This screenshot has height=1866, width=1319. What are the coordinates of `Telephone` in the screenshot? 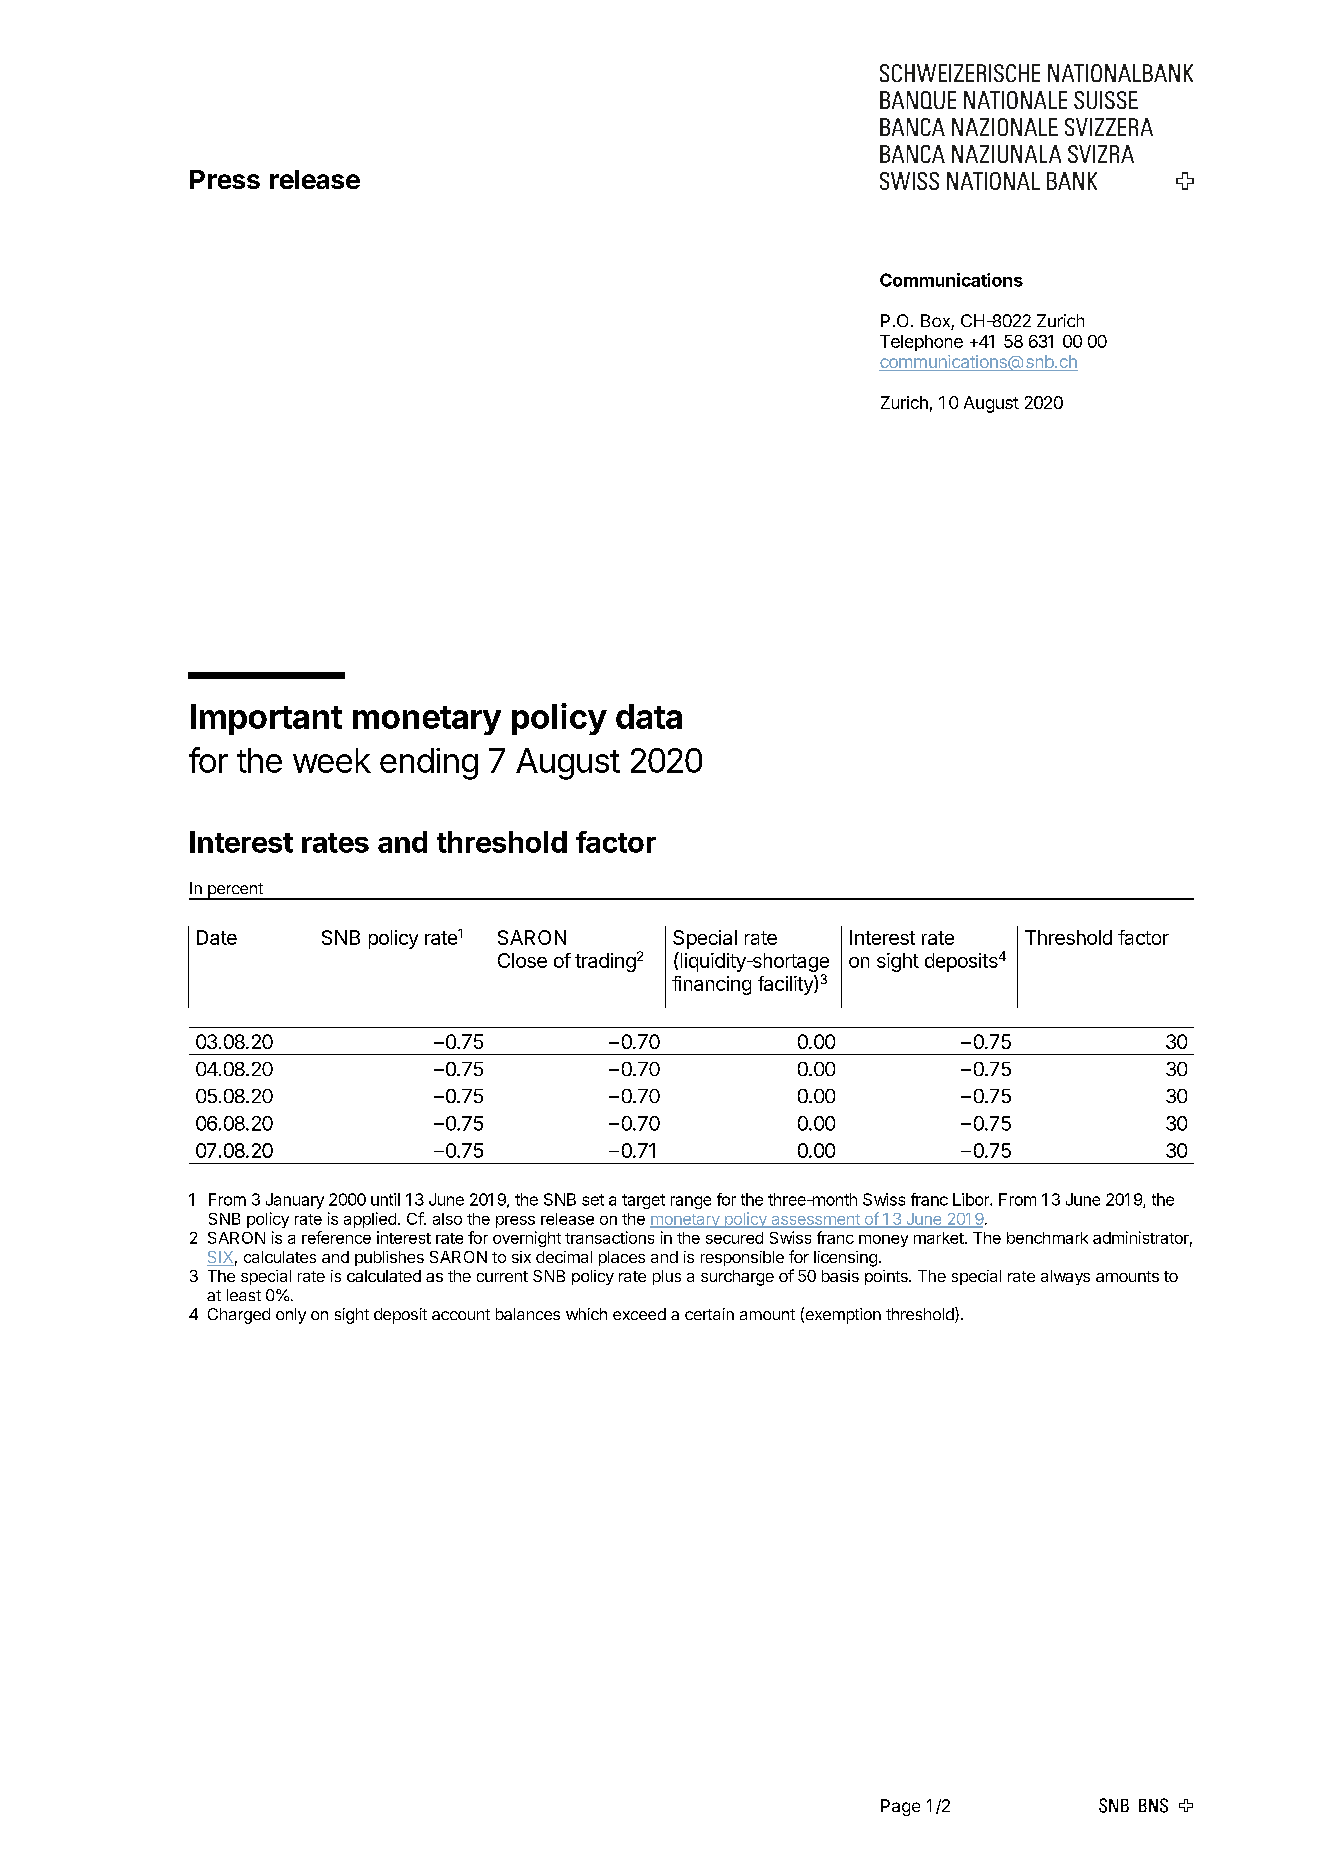 It's located at (921, 343).
